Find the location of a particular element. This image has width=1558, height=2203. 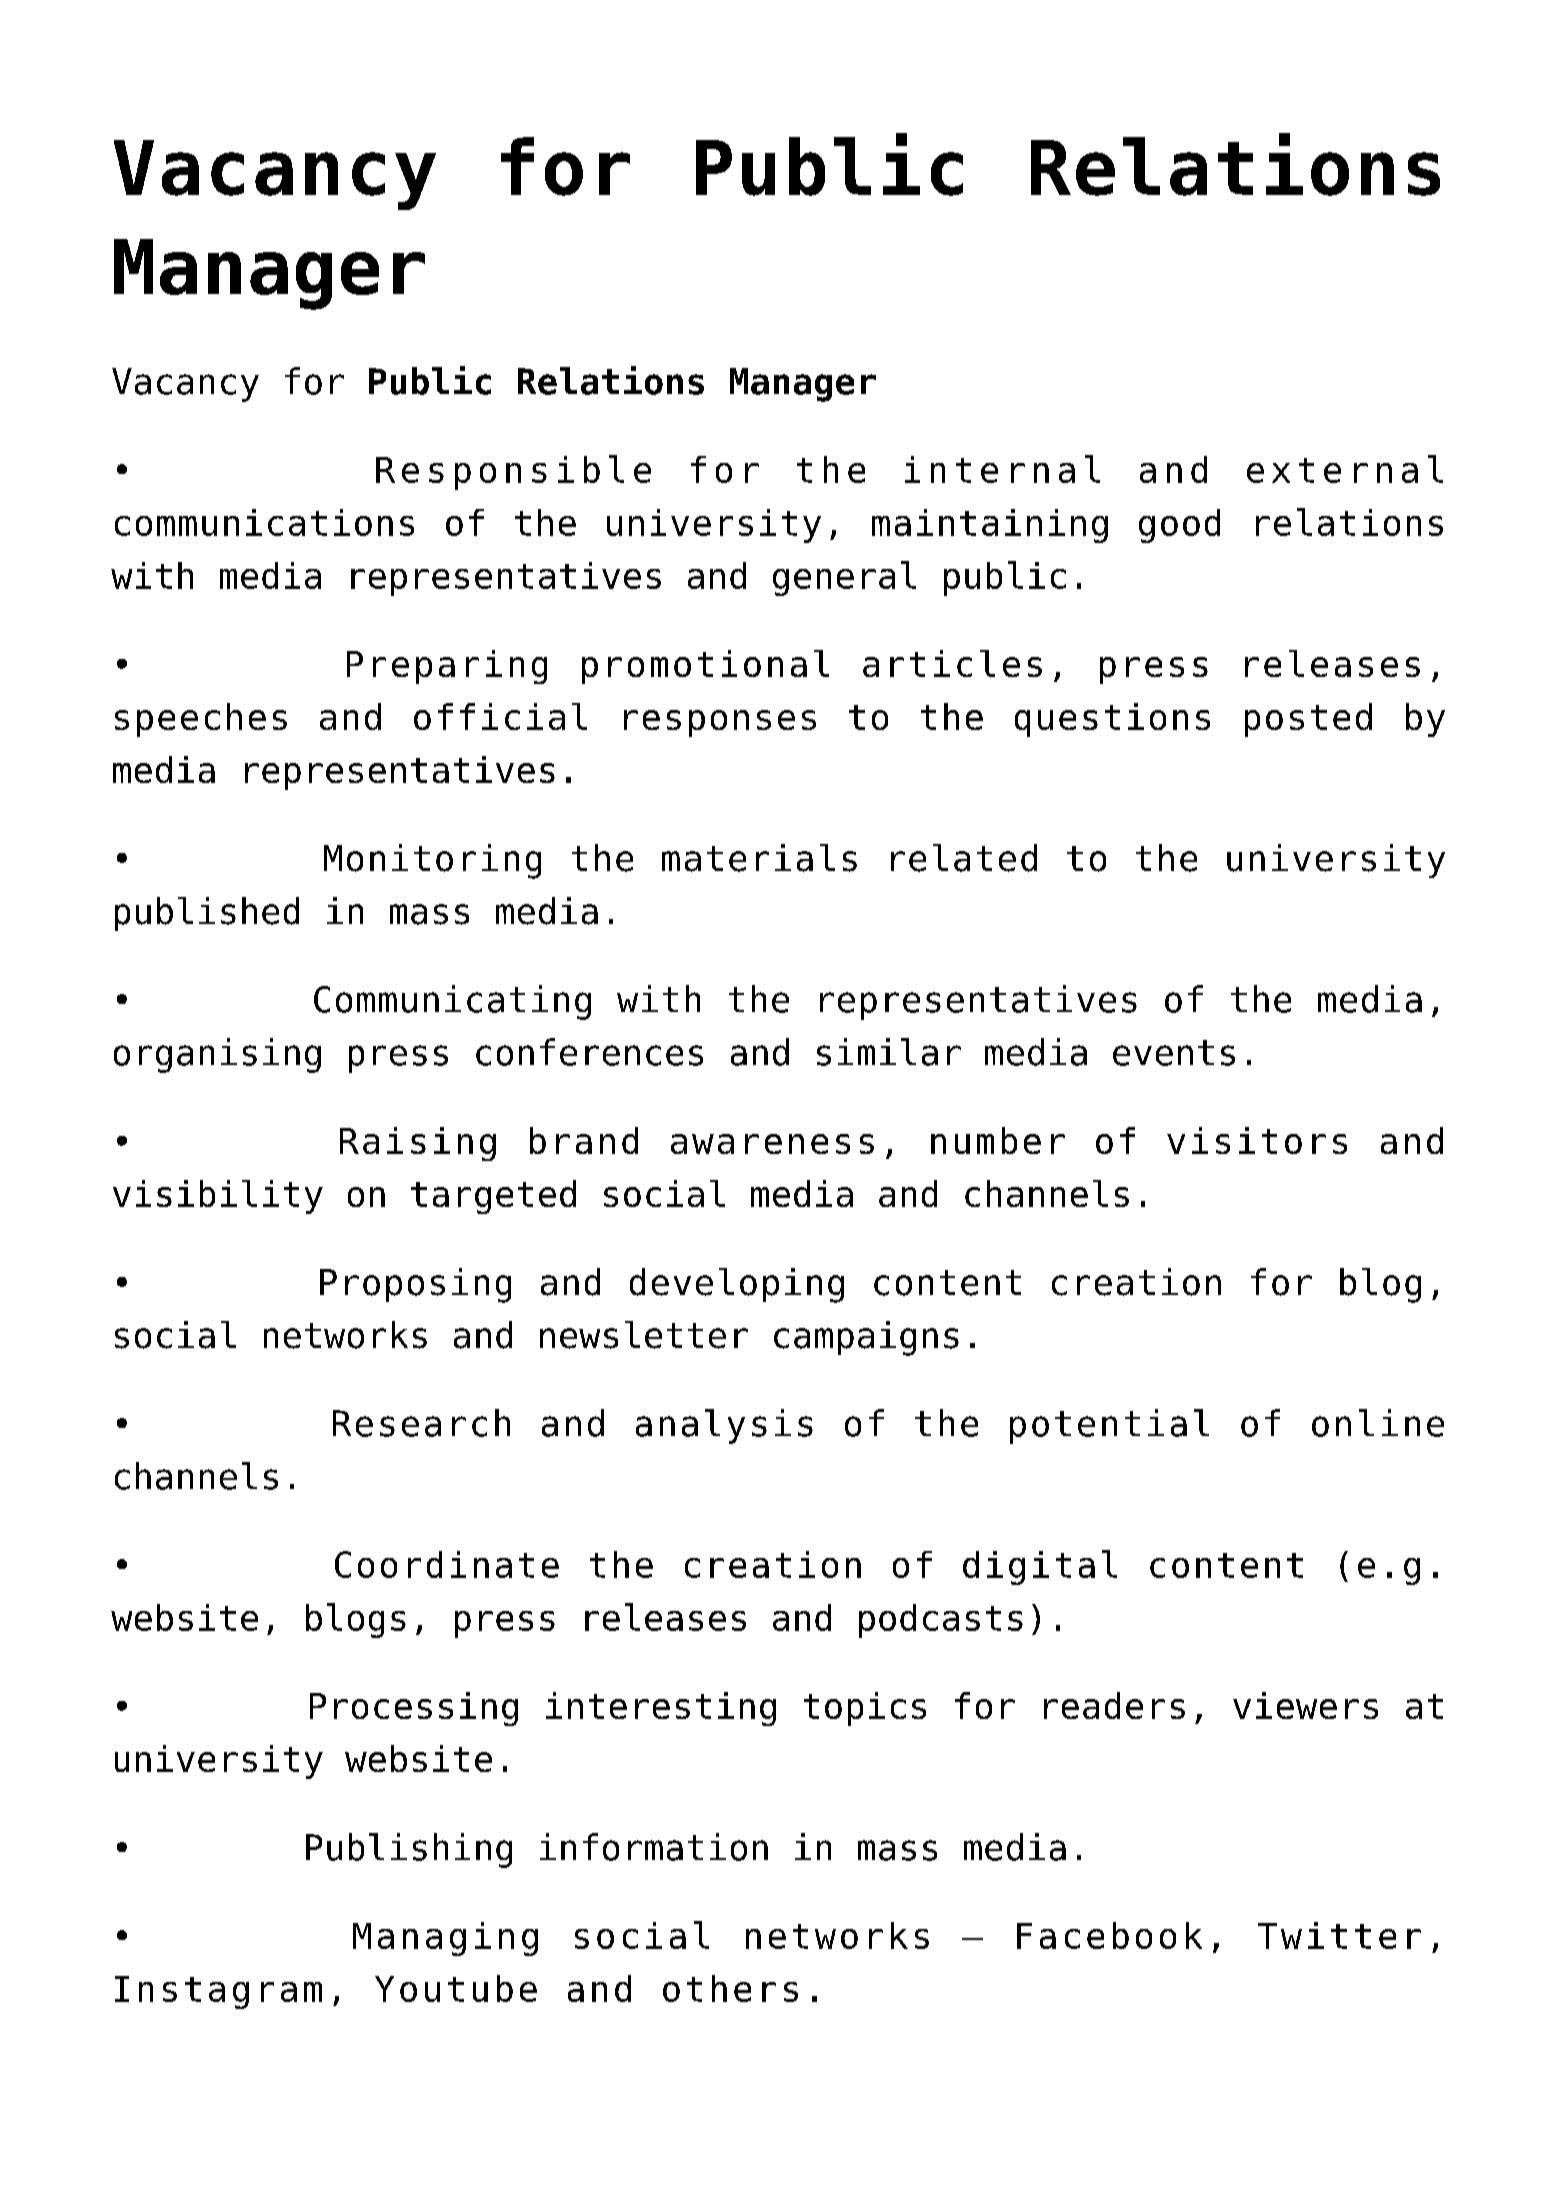

developing is located at coordinates (737, 1285).
